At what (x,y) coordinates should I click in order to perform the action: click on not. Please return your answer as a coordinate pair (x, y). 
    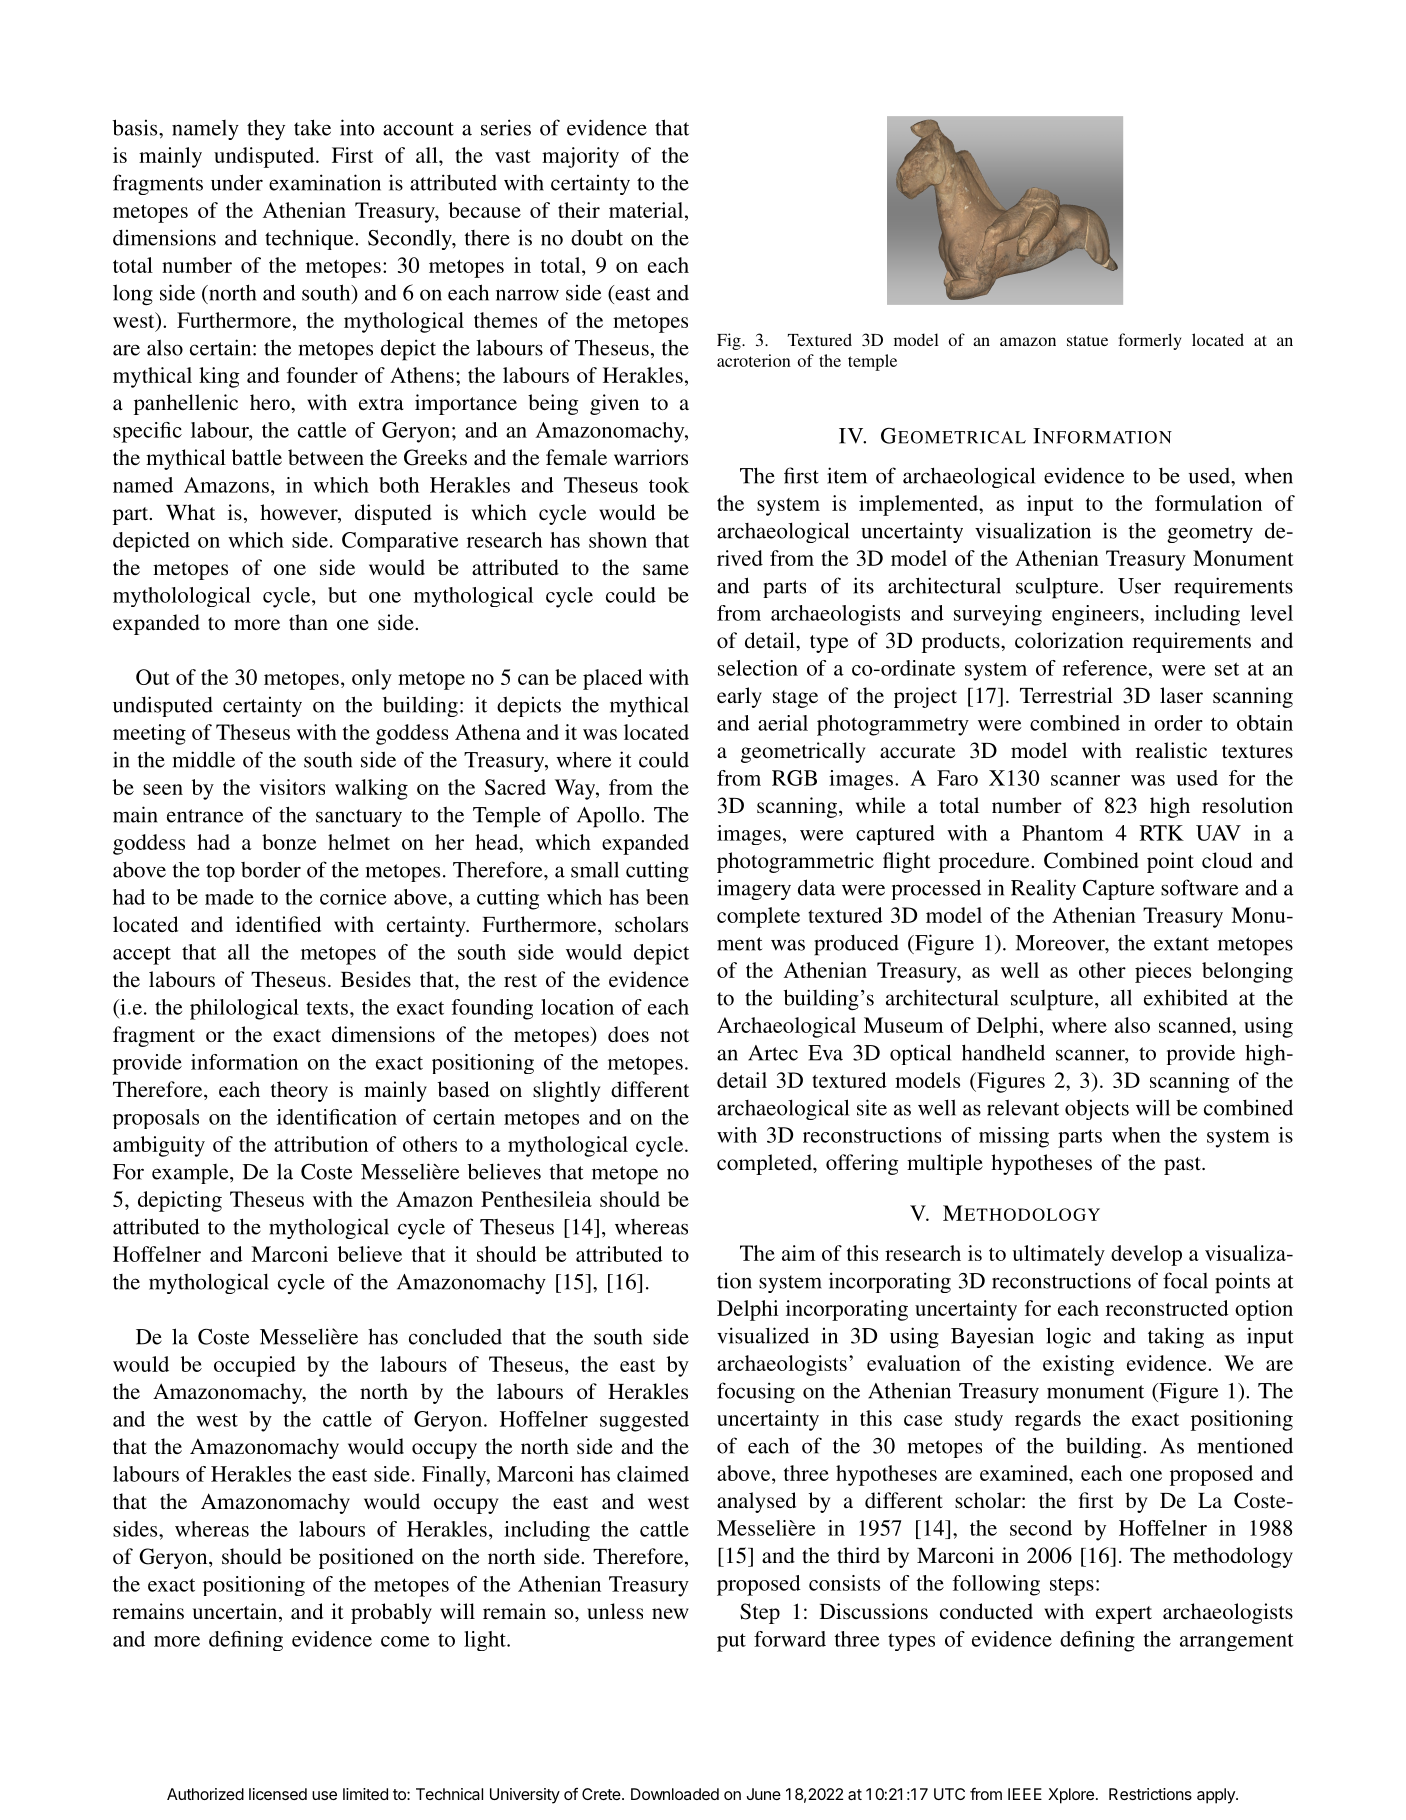
    Looking at the image, I should click on (674, 1035).
